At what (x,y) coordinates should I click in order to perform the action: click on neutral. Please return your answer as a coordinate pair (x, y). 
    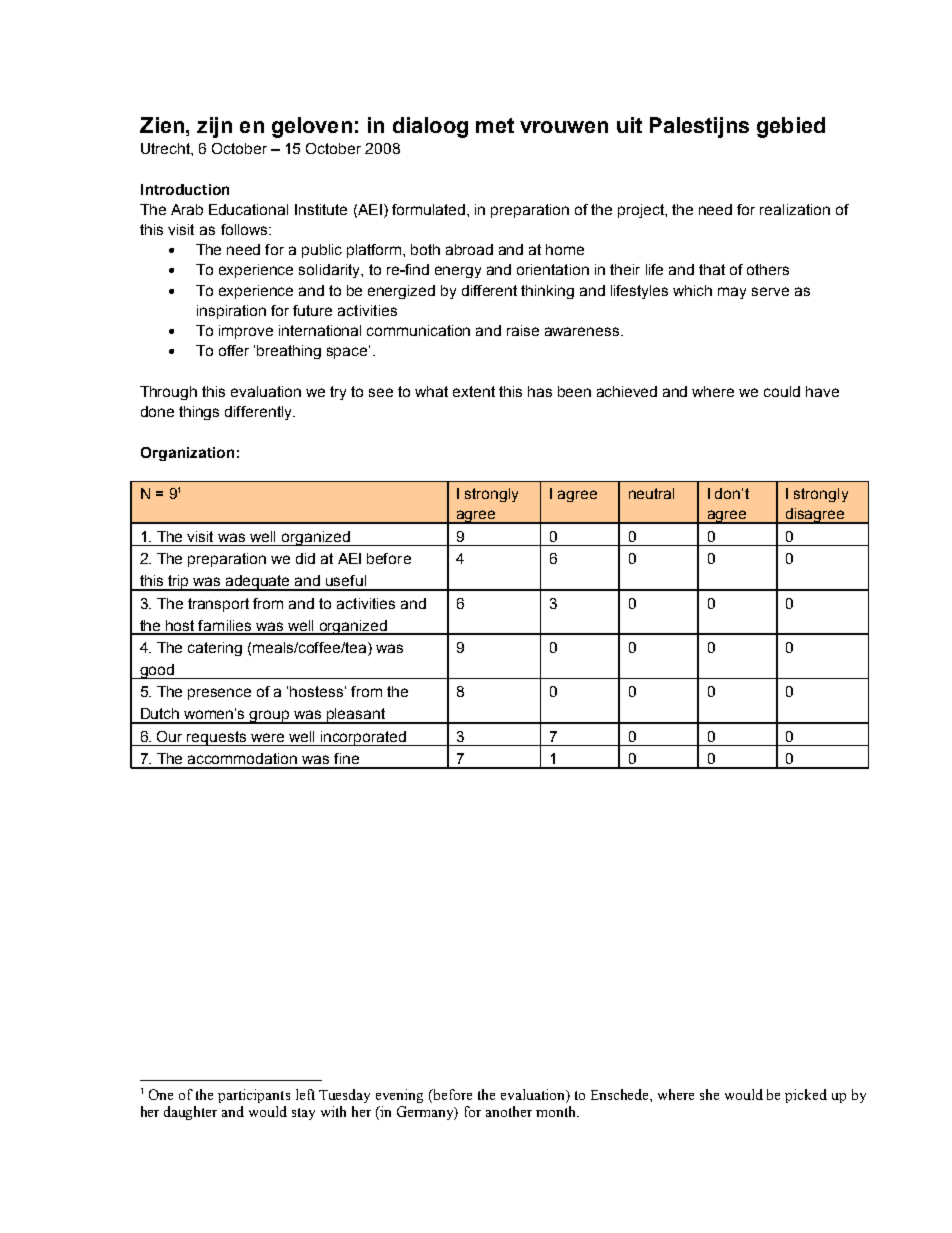
    Looking at the image, I should click on (651, 493).
